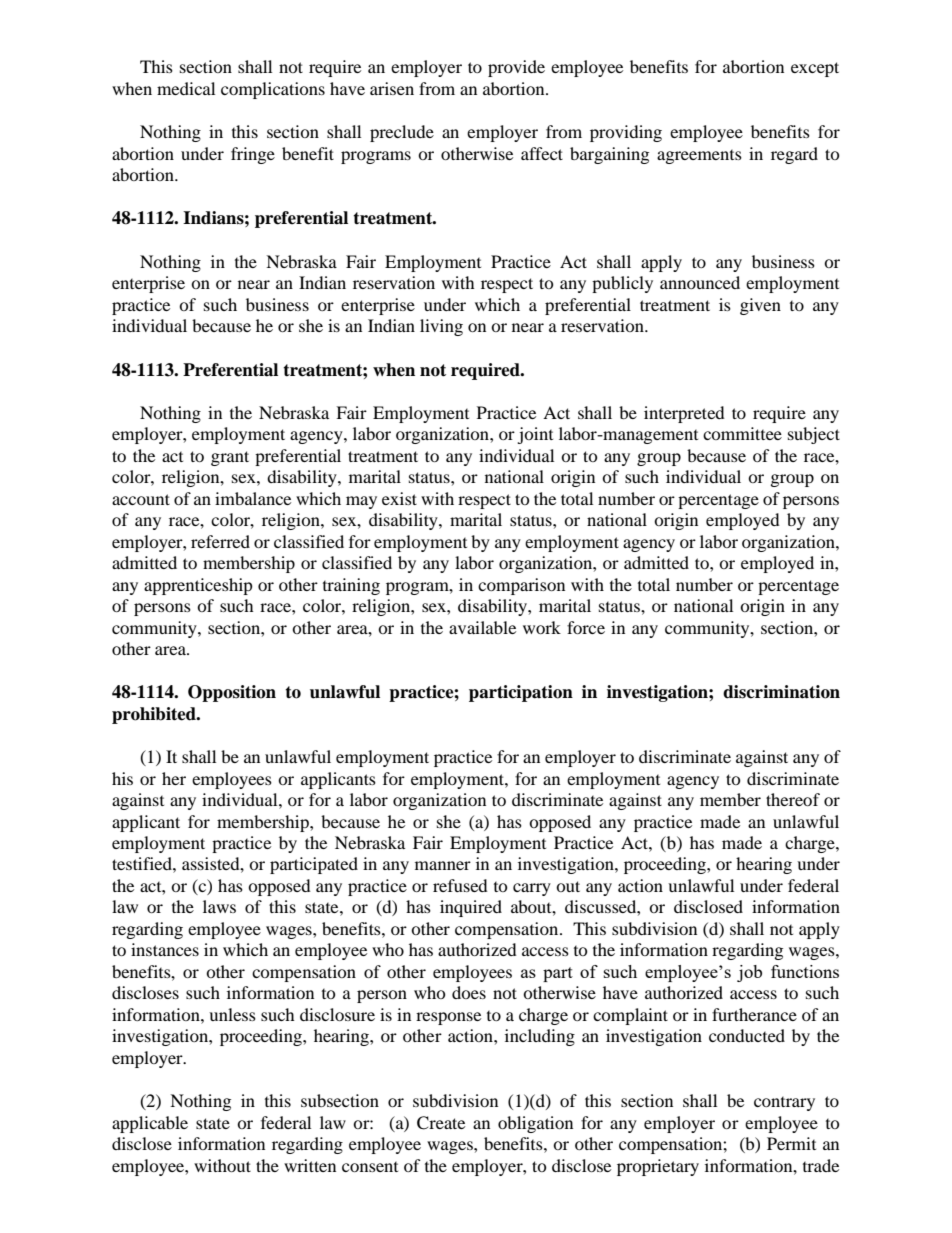 The width and height of the screenshot is (952, 1233). Describe the element at coordinates (150, 1124) in the screenshot. I see `applicable` at that location.
